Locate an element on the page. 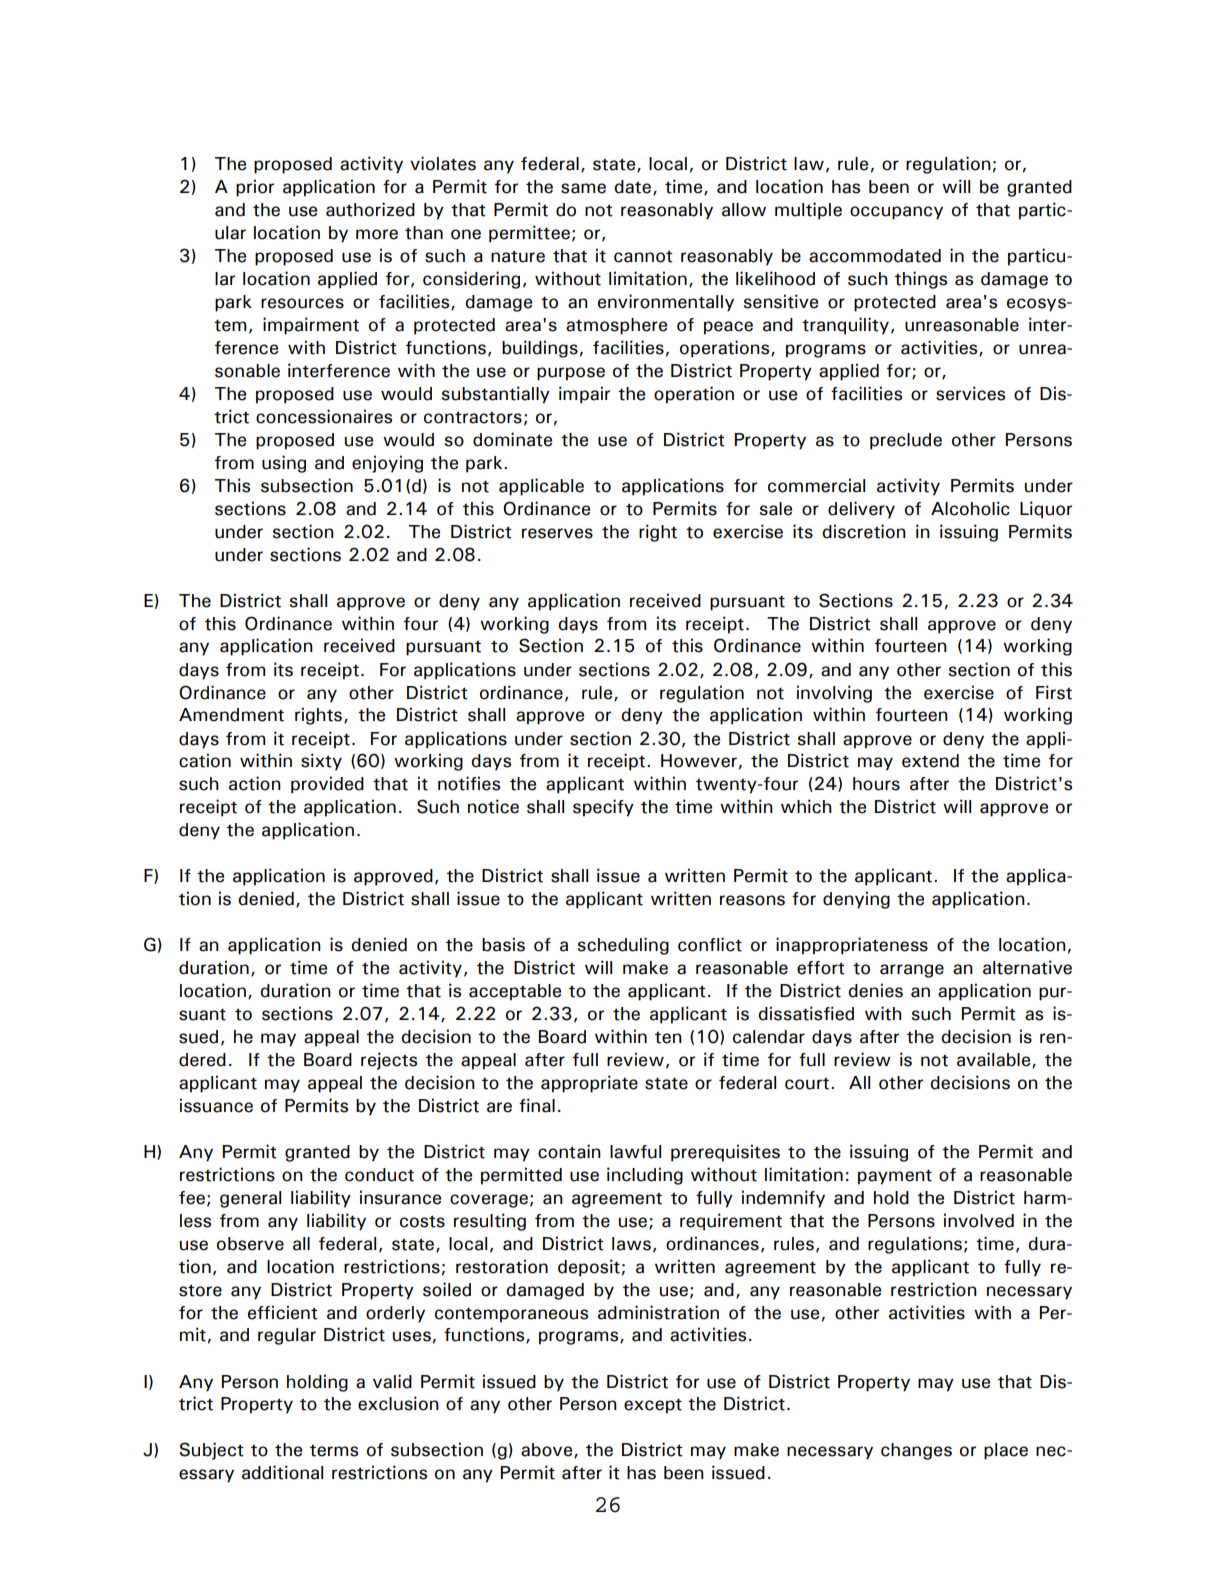 The height and width of the image is (1574, 1216). except is located at coordinates (653, 1406).
